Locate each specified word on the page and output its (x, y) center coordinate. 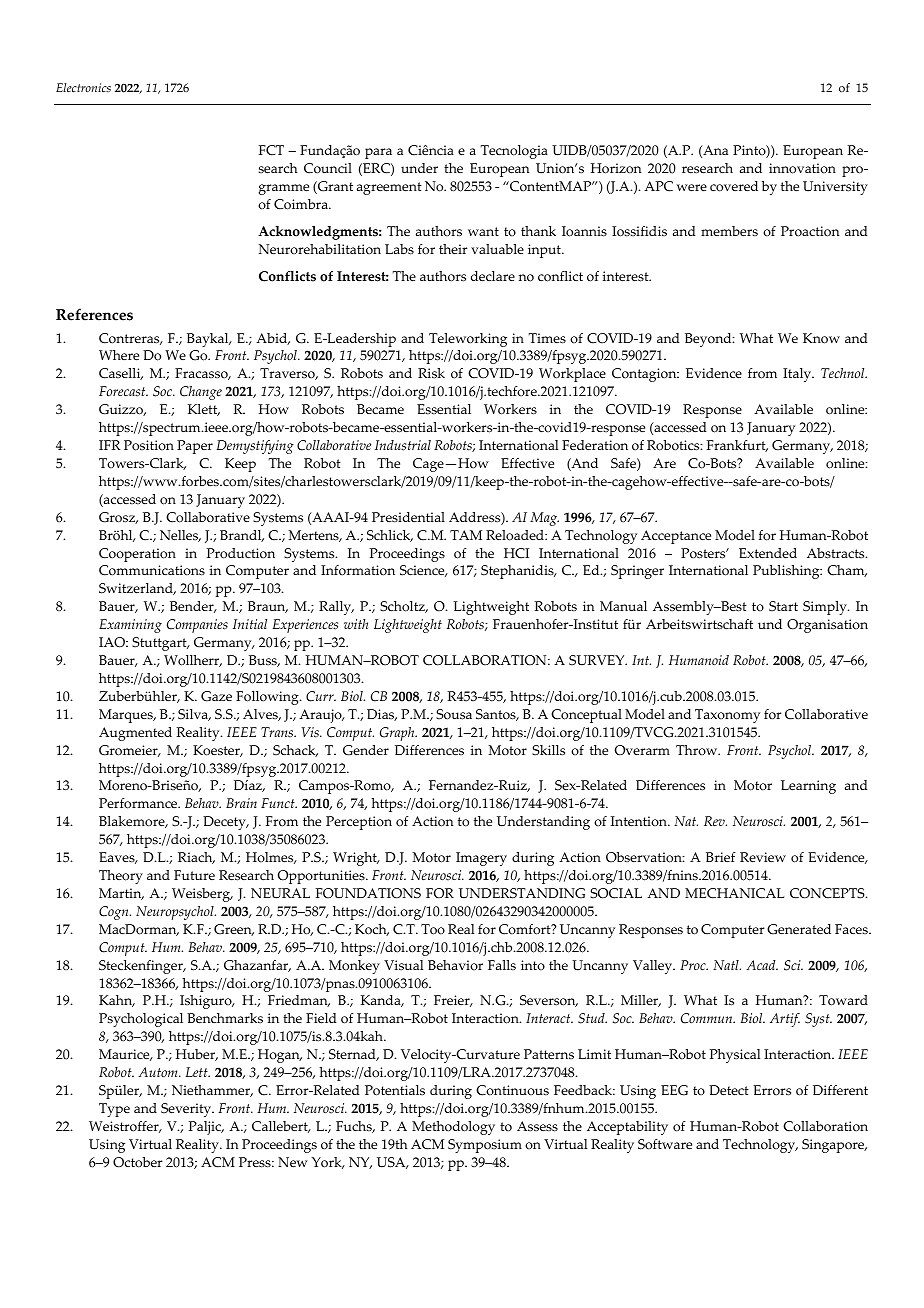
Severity (187, 1110)
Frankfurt (737, 446)
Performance (139, 803)
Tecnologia (514, 152)
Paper (195, 447)
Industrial (403, 445)
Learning (808, 787)
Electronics (83, 87)
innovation (802, 168)
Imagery (481, 859)
